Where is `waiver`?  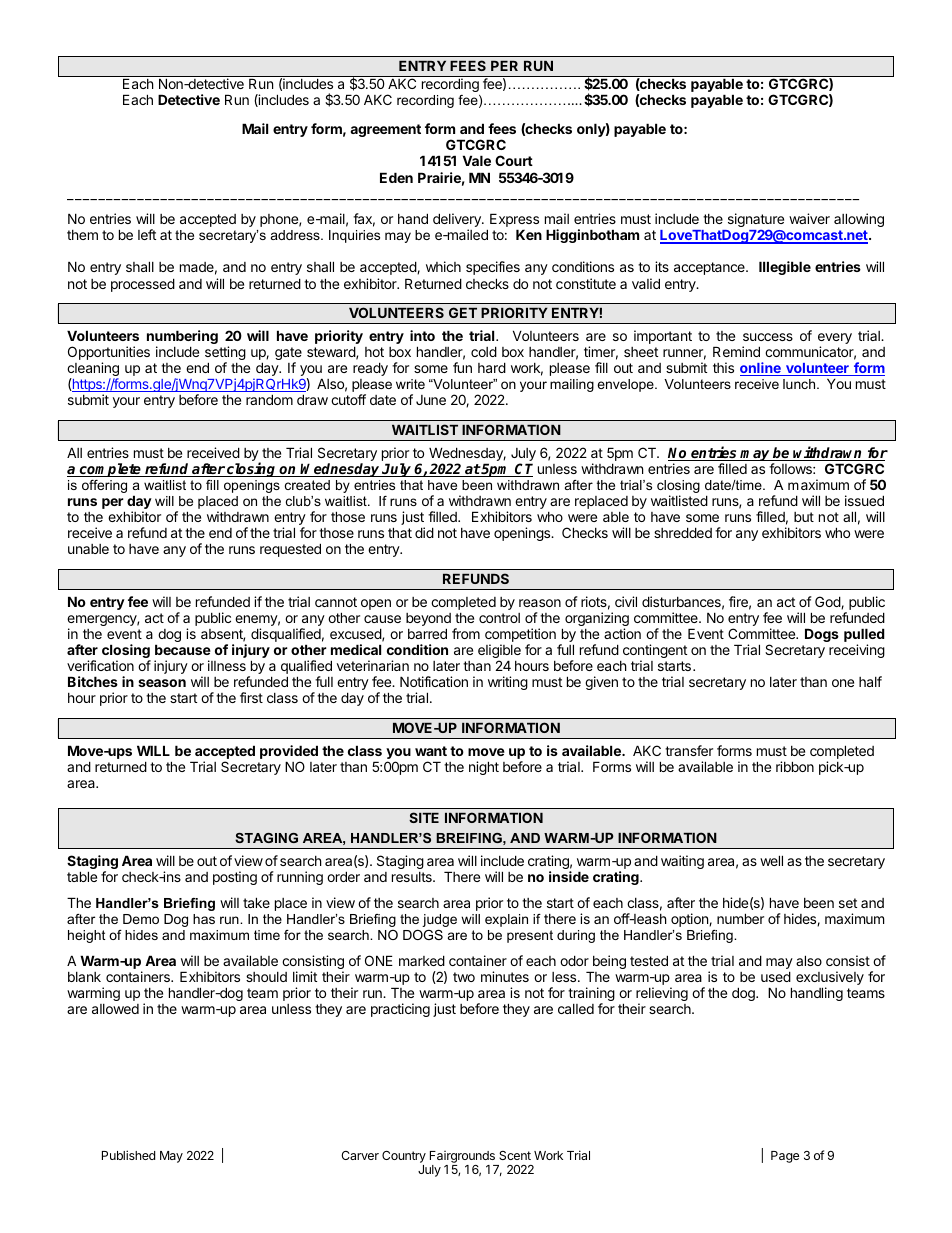 waiver is located at coordinates (809, 218).
